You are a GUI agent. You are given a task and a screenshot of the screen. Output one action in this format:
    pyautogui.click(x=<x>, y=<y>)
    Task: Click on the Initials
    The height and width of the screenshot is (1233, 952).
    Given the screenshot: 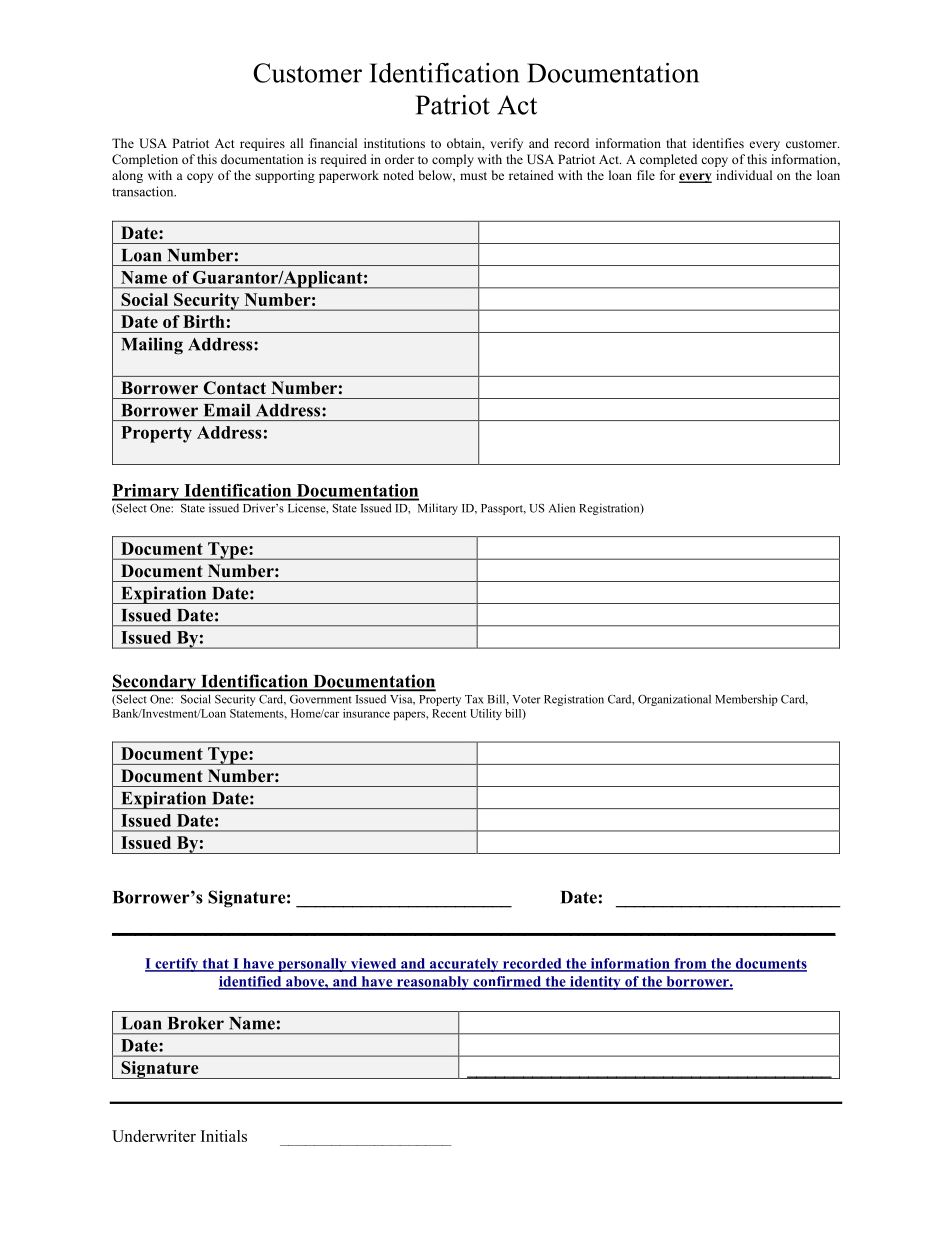 What is the action you would take?
    pyautogui.click(x=224, y=1136)
